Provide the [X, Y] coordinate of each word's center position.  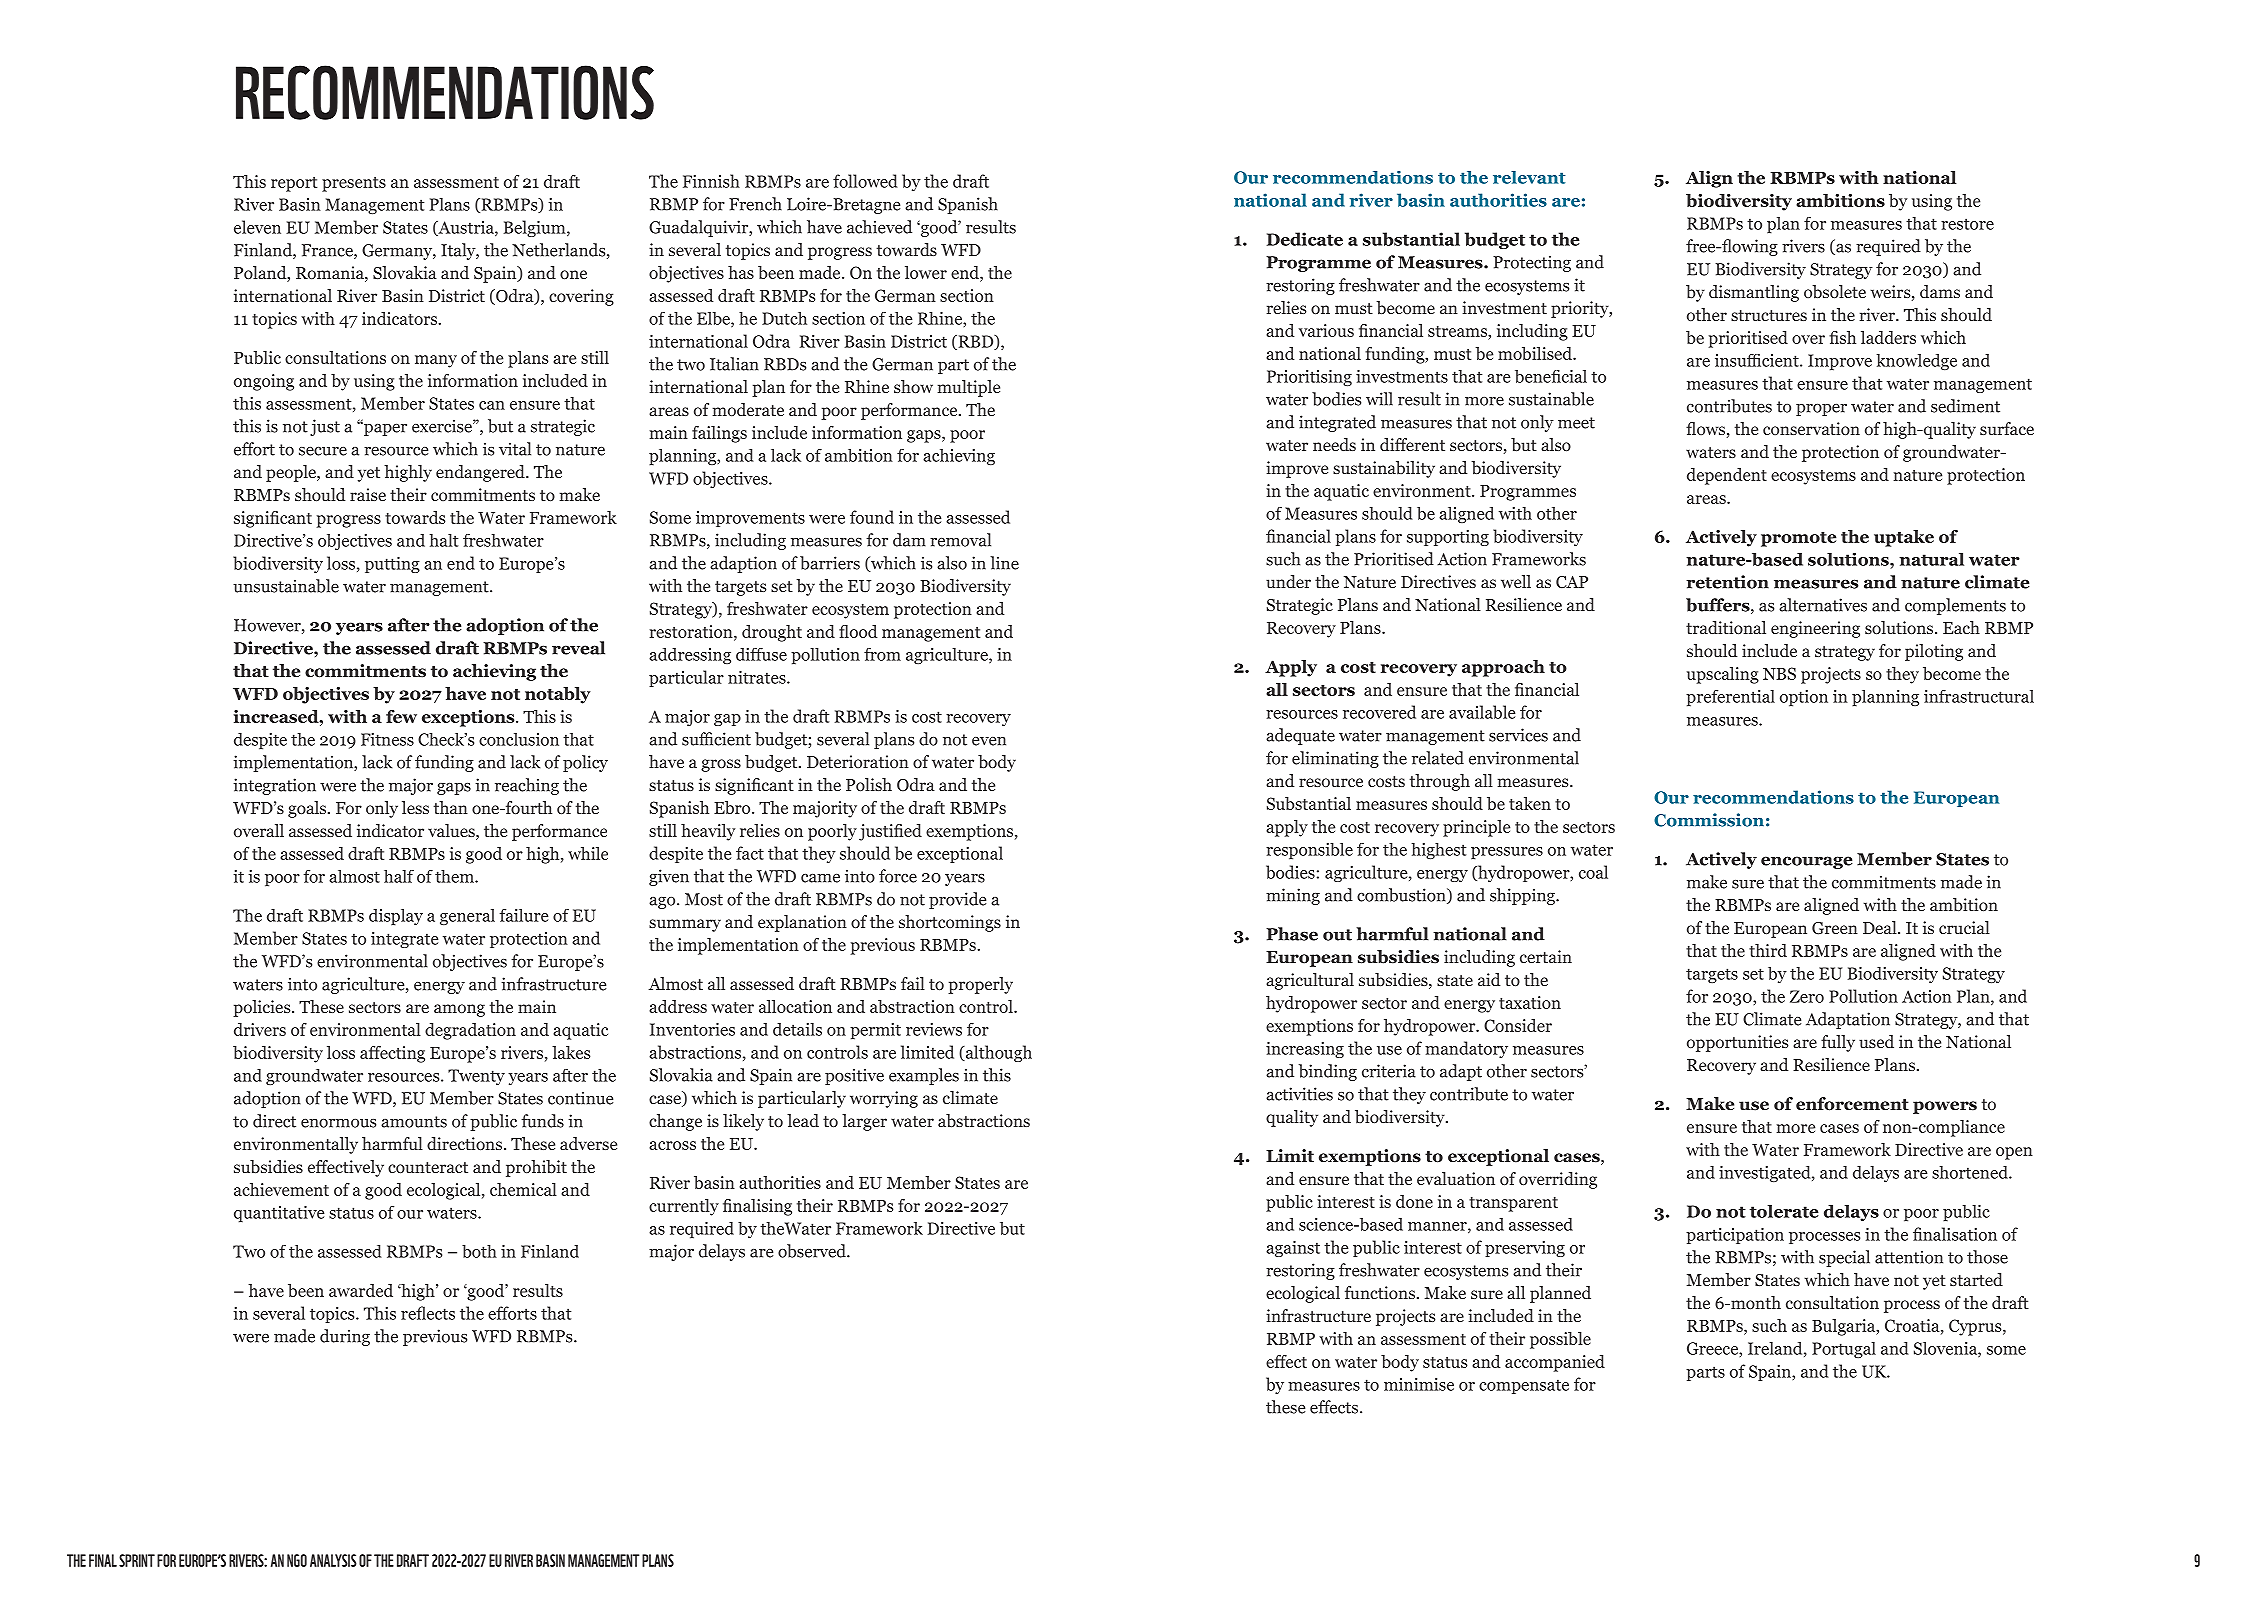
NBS [1779, 673]
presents [354, 184]
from [882, 654]
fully [1838, 1043]
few [401, 716]
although [997, 1053]
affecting [392, 1054]
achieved [879, 227]
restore [1967, 224]
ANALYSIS [333, 1560]
